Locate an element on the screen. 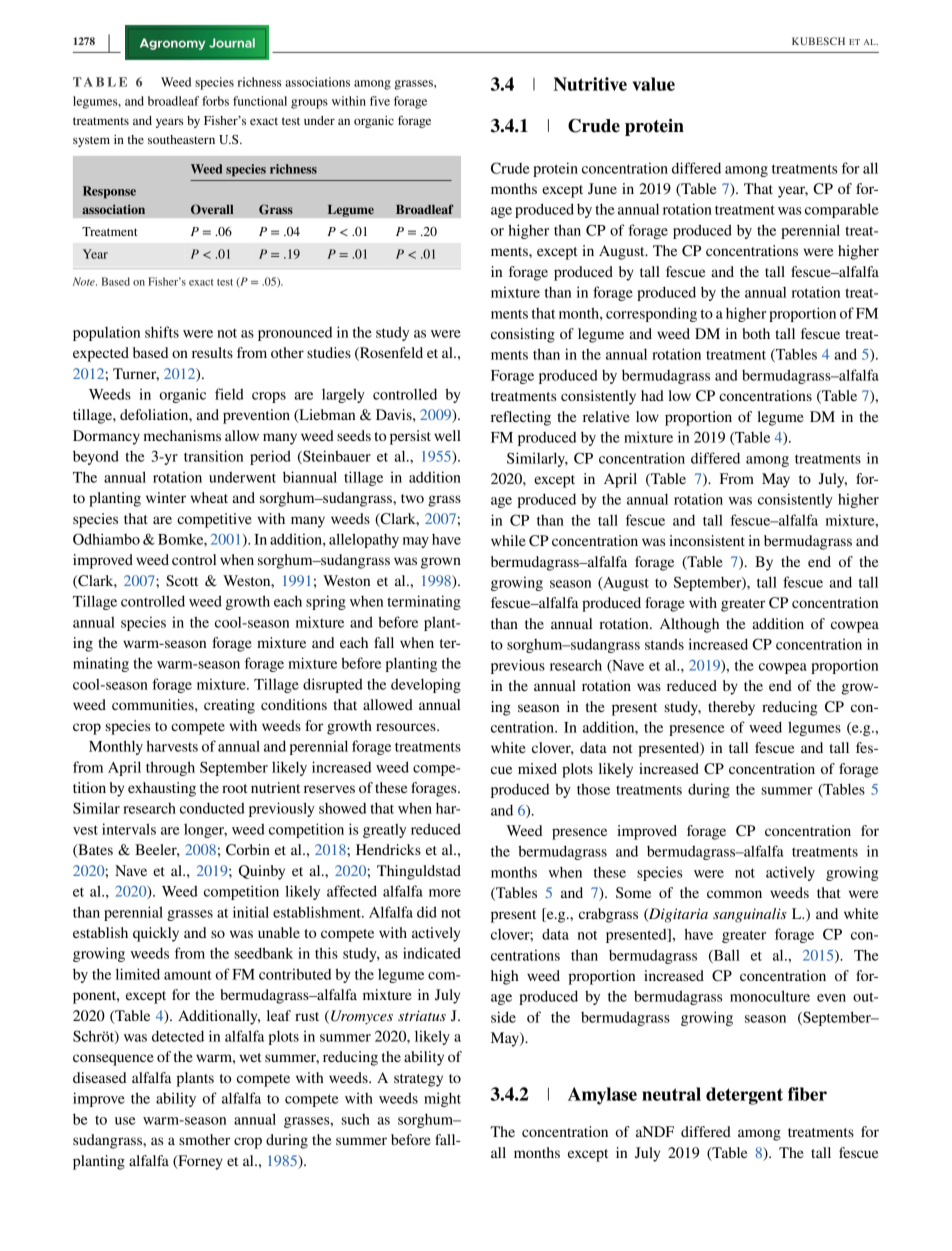  five is located at coordinates (380, 101).
